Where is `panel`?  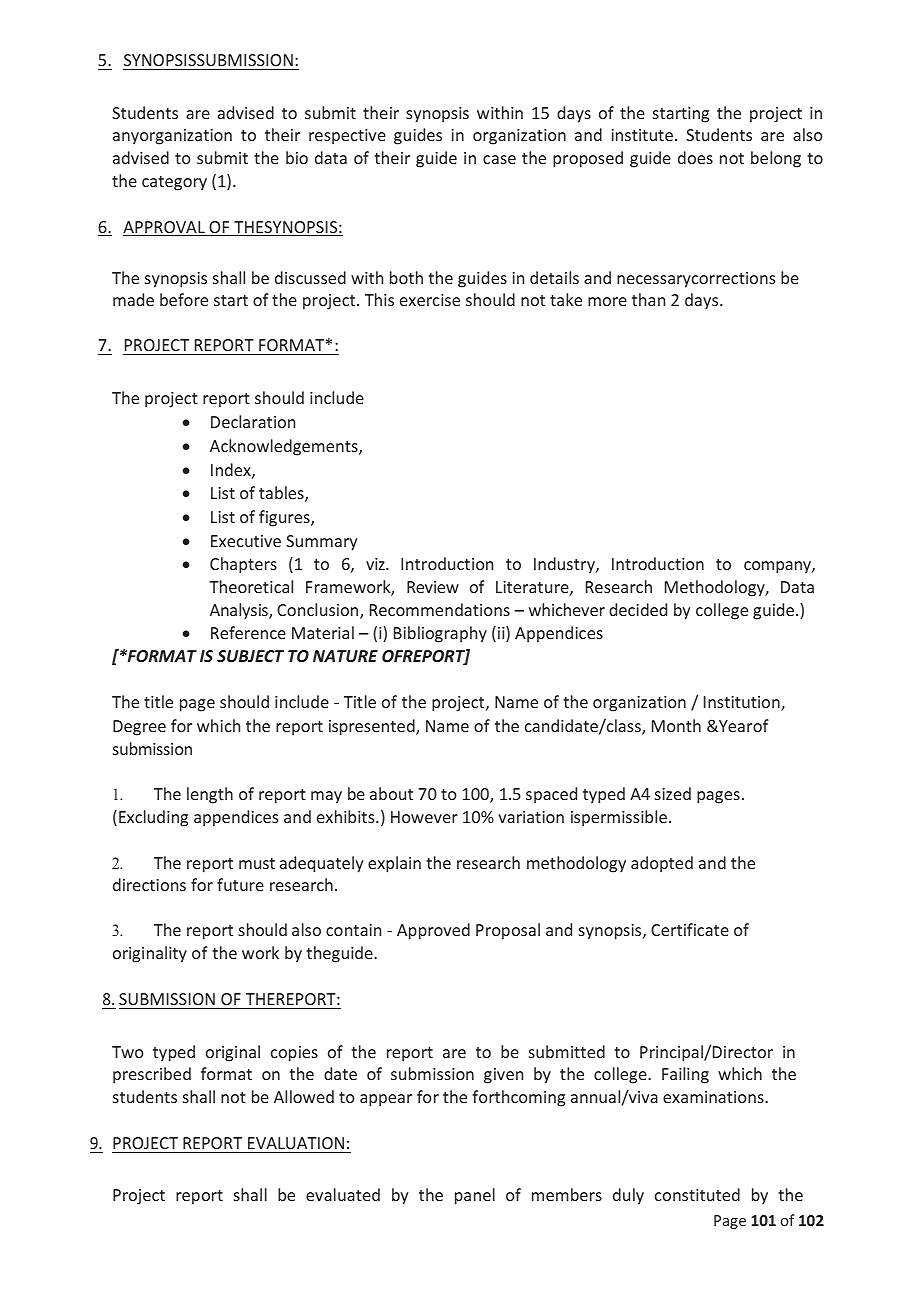 panel is located at coordinates (475, 1196).
